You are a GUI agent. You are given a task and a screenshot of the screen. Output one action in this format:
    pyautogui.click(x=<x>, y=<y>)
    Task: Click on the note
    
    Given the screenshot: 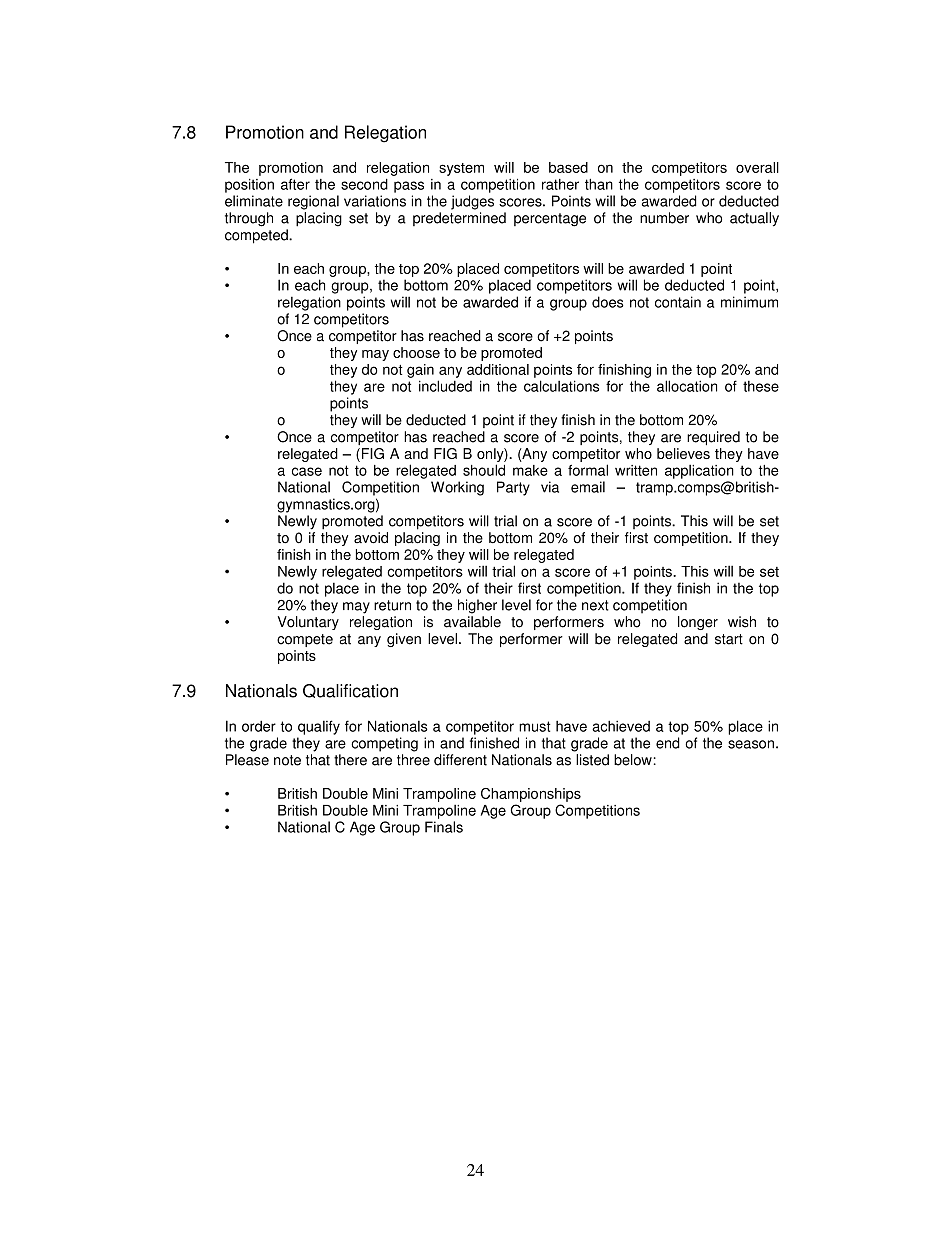 What is the action you would take?
    pyautogui.click(x=287, y=760)
